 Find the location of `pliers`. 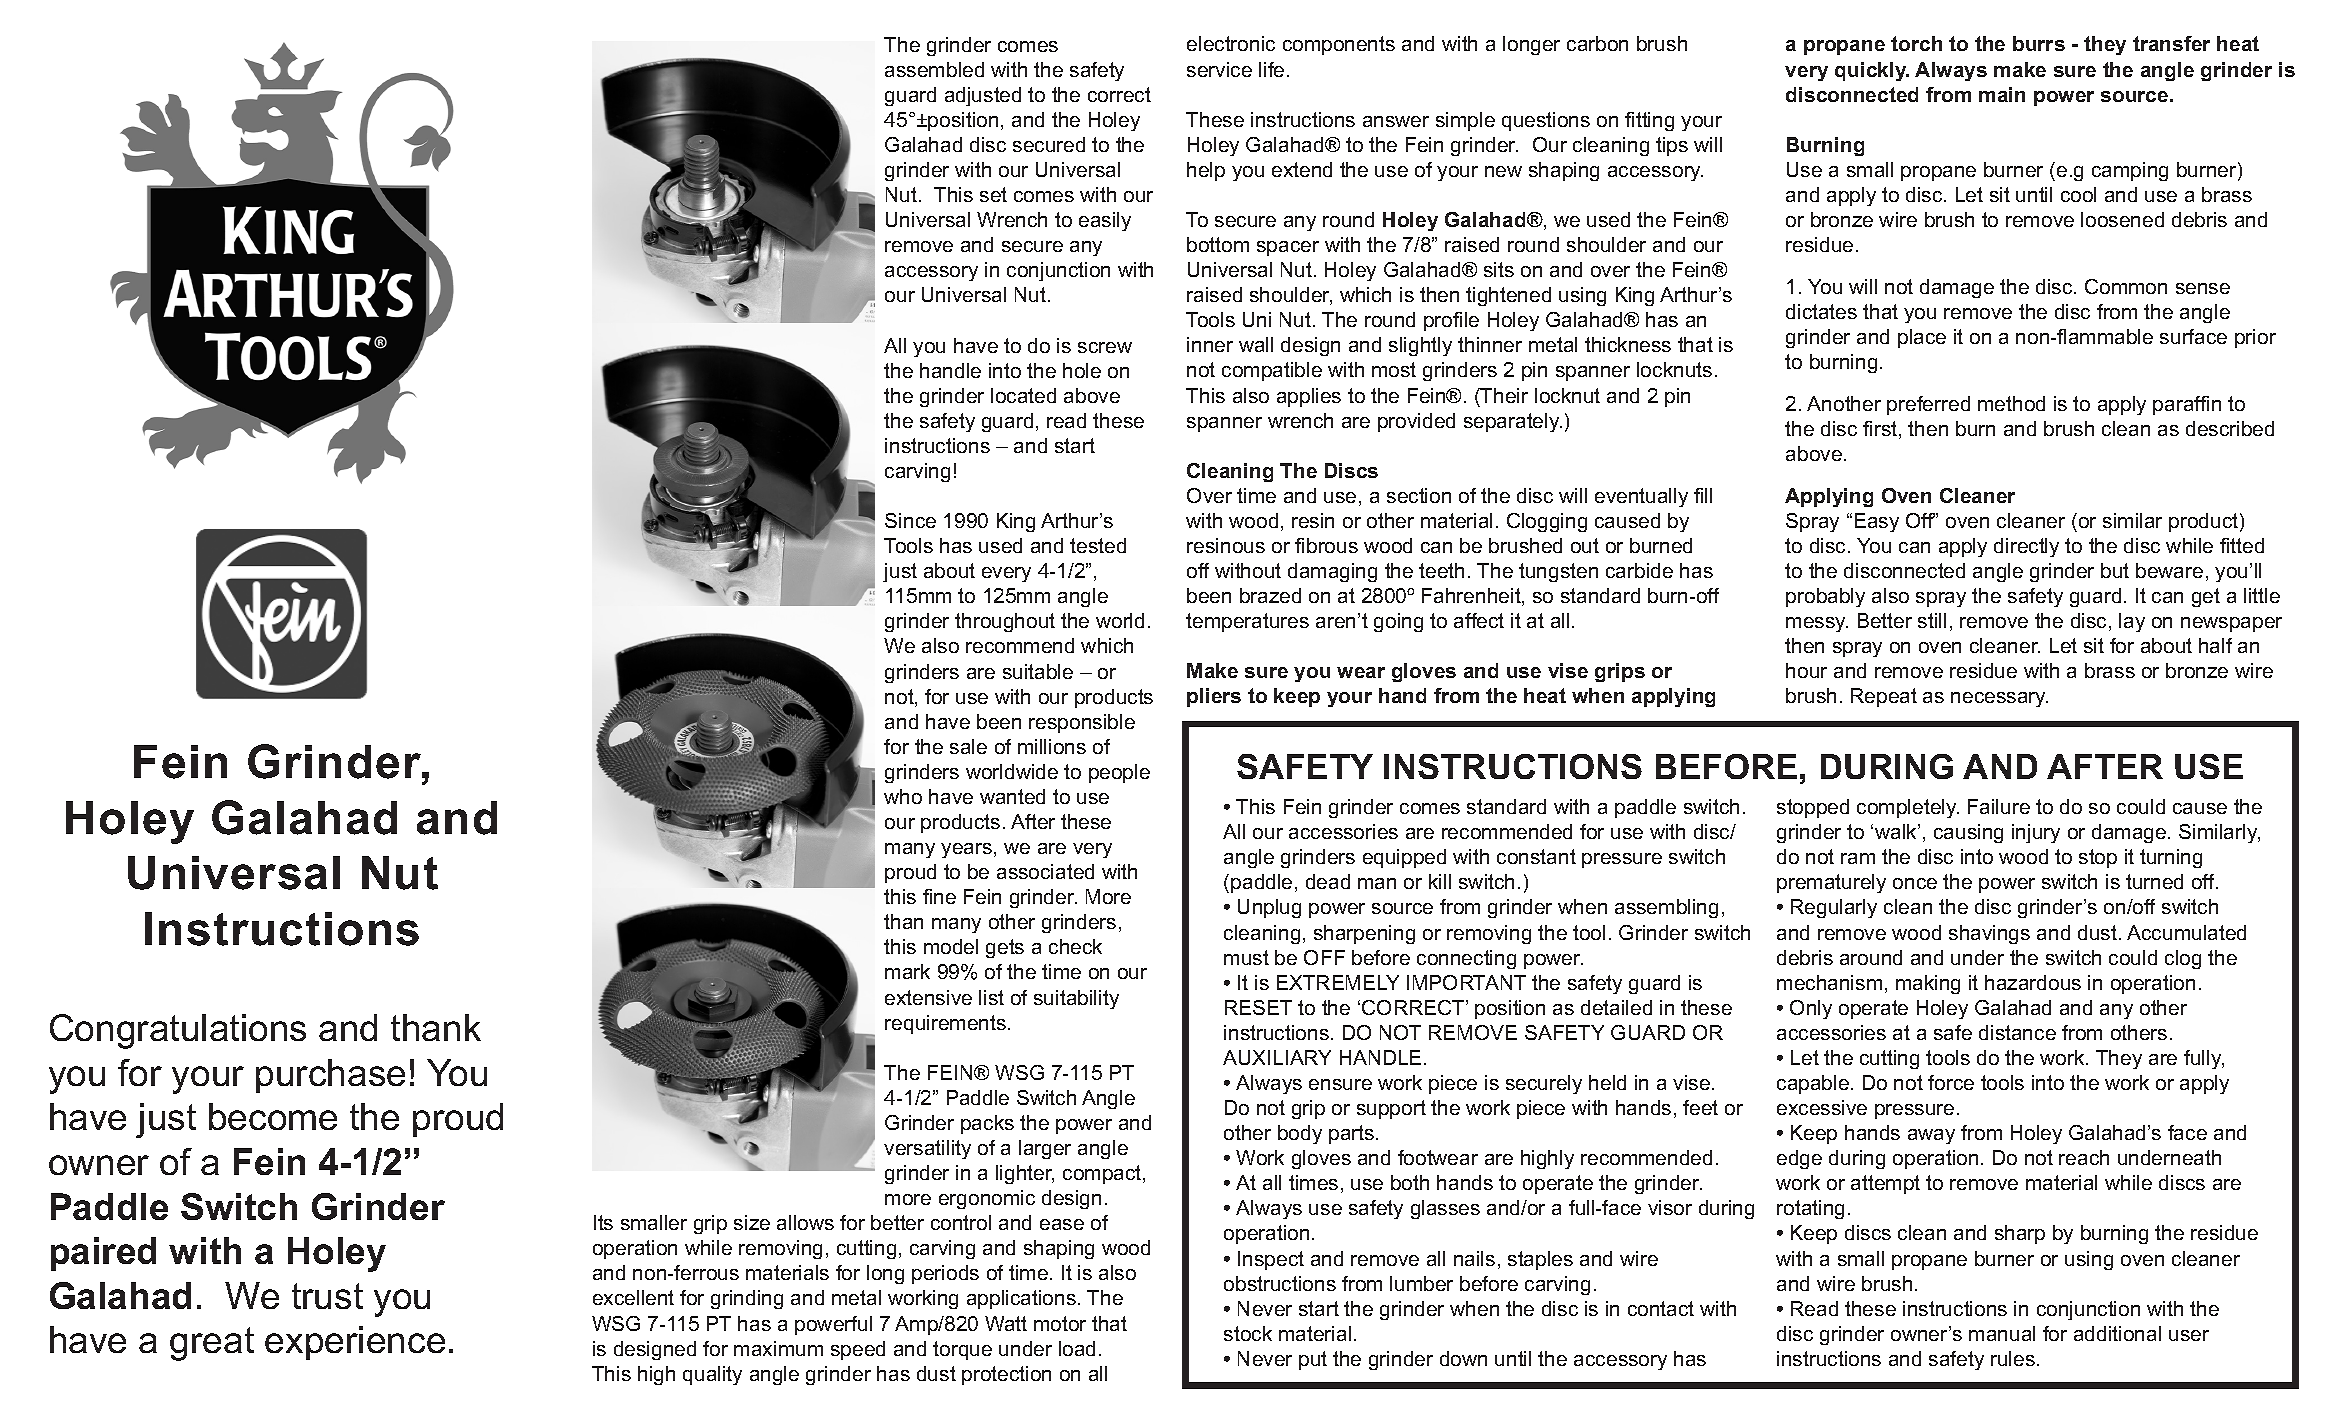

pliers is located at coordinates (1214, 697).
